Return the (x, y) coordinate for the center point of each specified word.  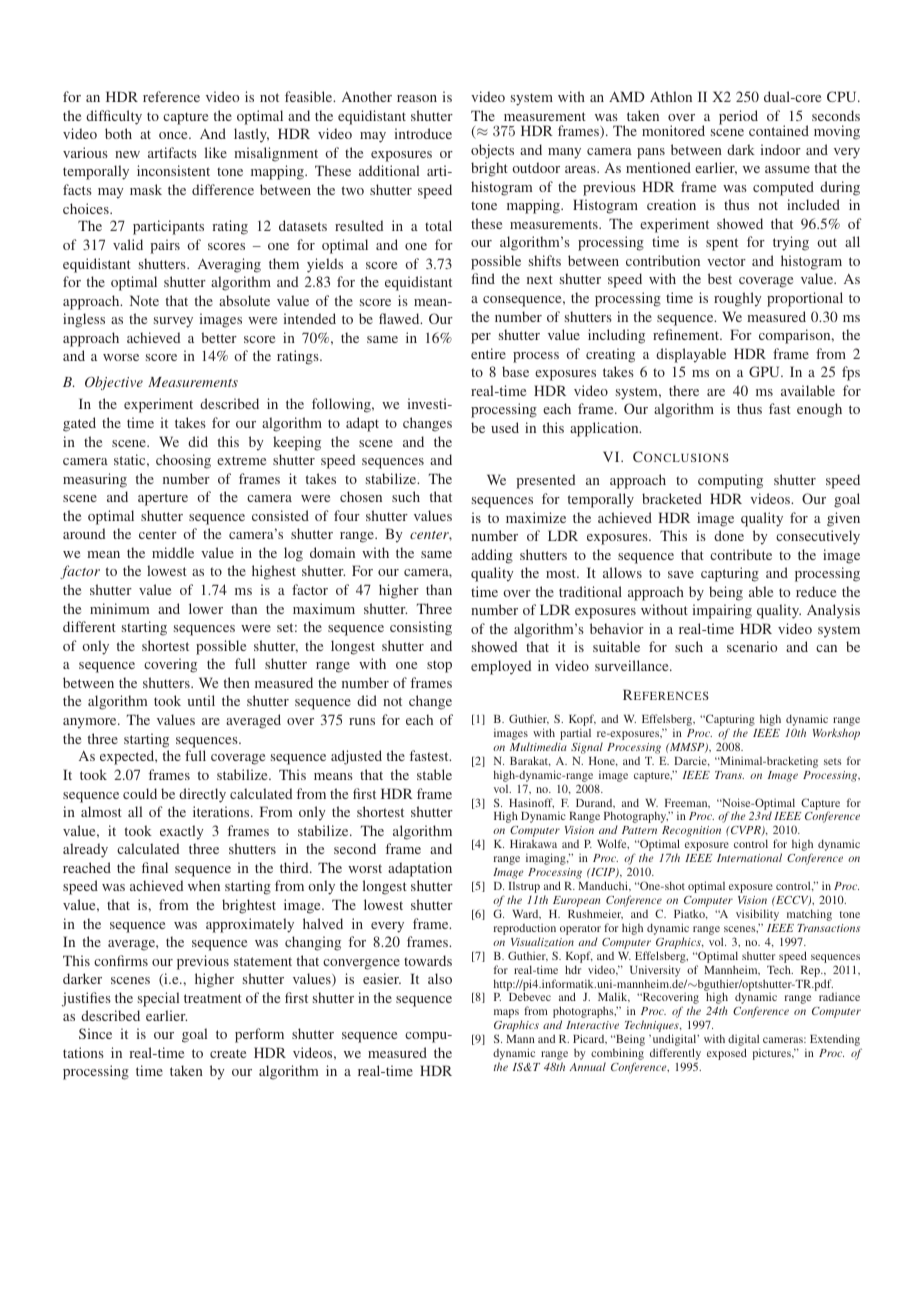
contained (779, 130)
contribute (741, 554)
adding (492, 556)
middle (173, 552)
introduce (423, 133)
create (228, 1053)
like (216, 152)
